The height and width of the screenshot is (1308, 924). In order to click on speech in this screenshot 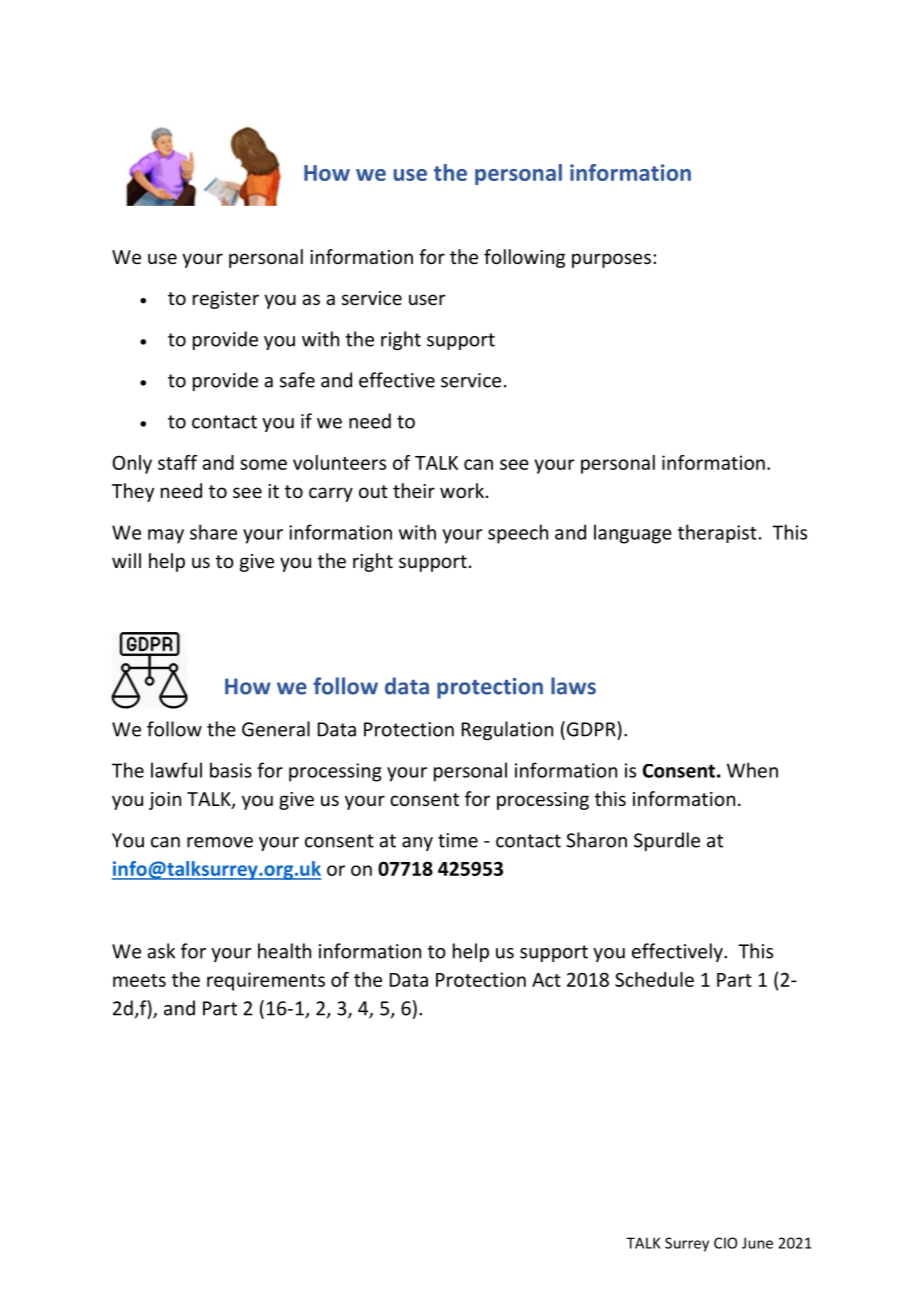, I will do `click(518, 534)`.
